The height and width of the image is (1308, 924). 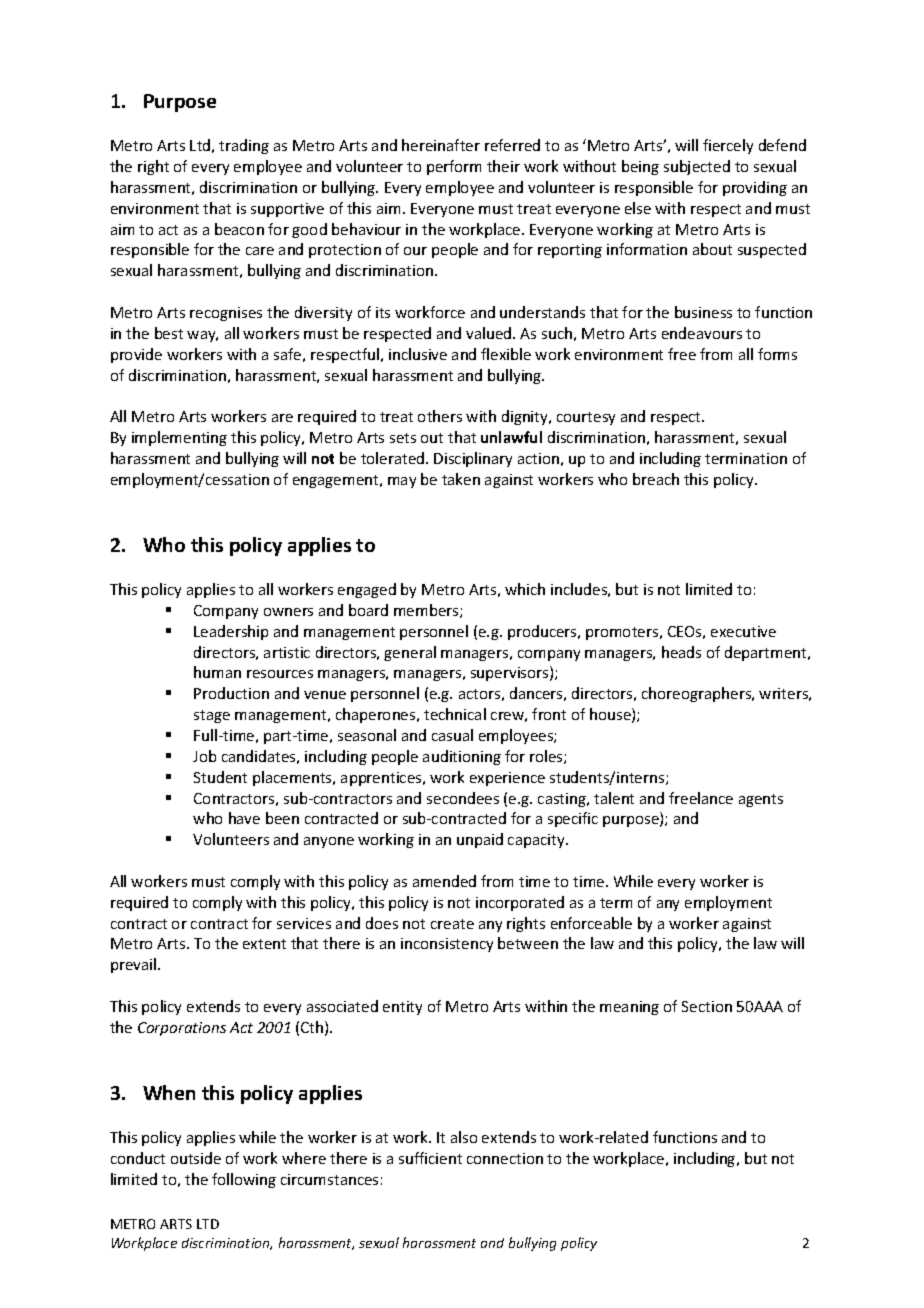 What do you see at coordinates (196, 1158) in the image?
I see `outside` at bounding box center [196, 1158].
